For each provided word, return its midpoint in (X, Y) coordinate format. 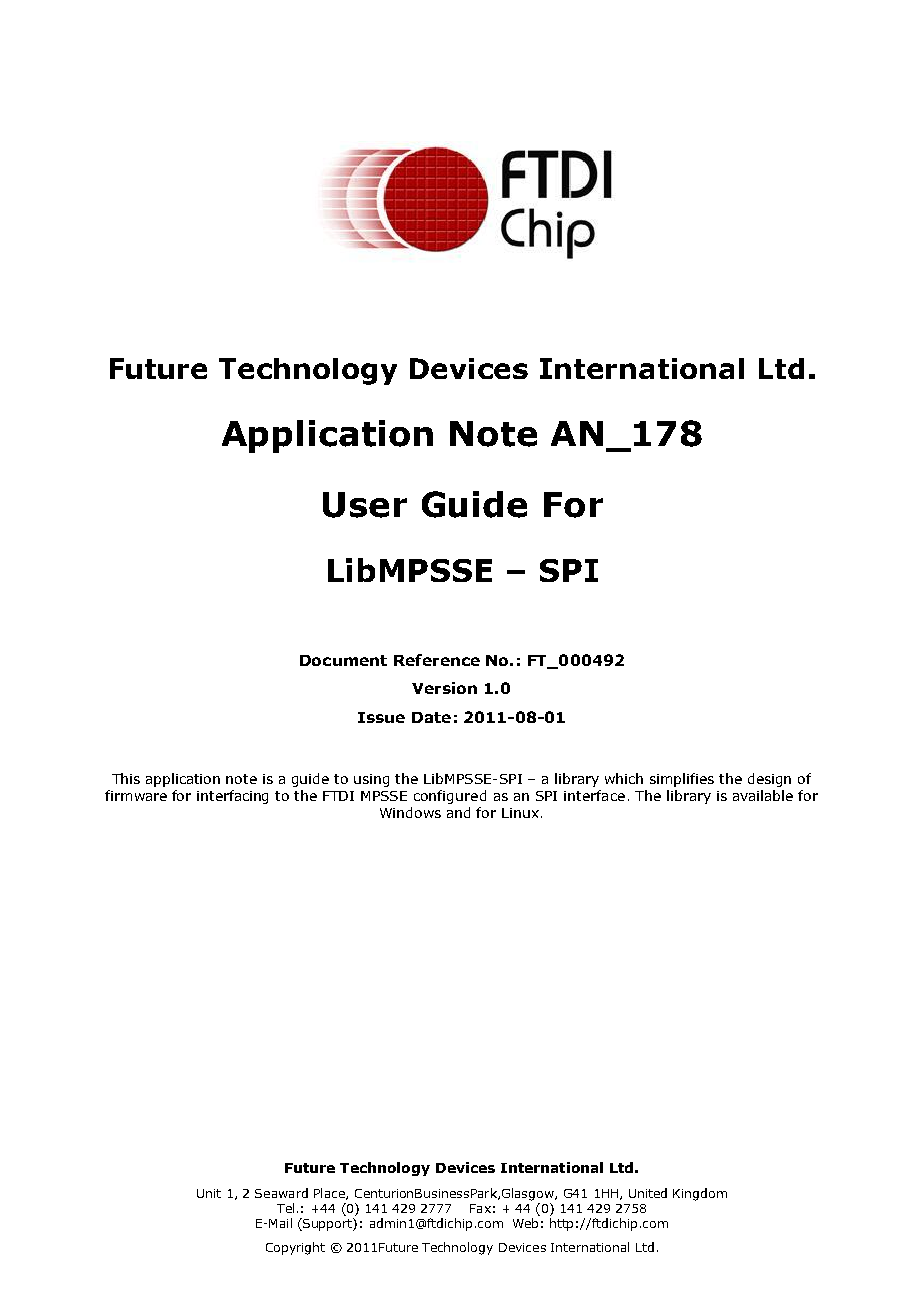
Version (444, 688)
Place (330, 1194)
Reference (437, 660)
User (365, 505)
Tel (285, 1208)
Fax (480, 1208)
